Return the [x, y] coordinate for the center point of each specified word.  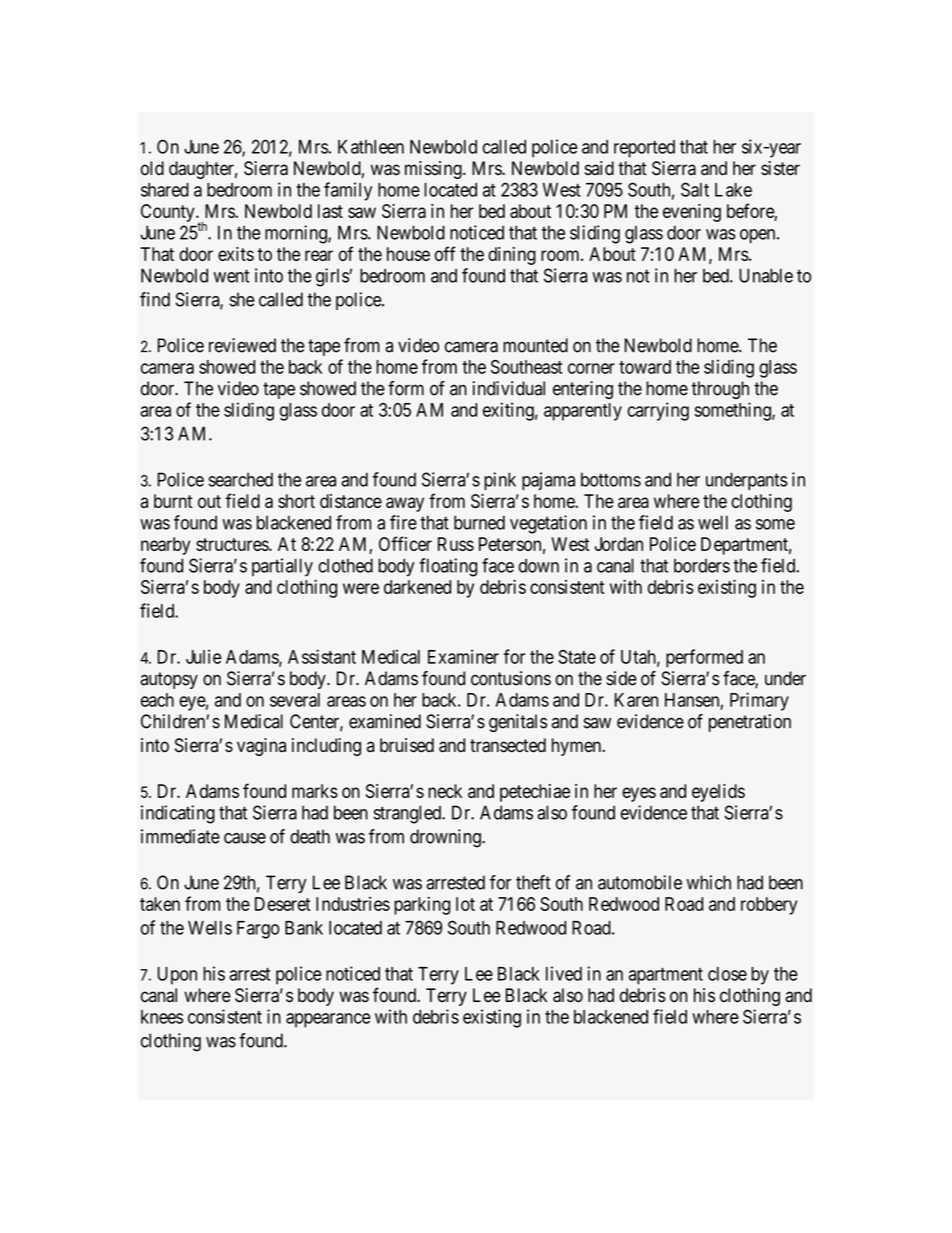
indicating [178, 814]
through [720, 390]
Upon [177, 976]
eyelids [718, 793]
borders [702, 566]
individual [509, 388]
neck [445, 791]
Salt [695, 189]
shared [165, 190]
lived [564, 973]
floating [448, 567]
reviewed [242, 345]
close [727, 974]
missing [434, 170]
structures [233, 544]
